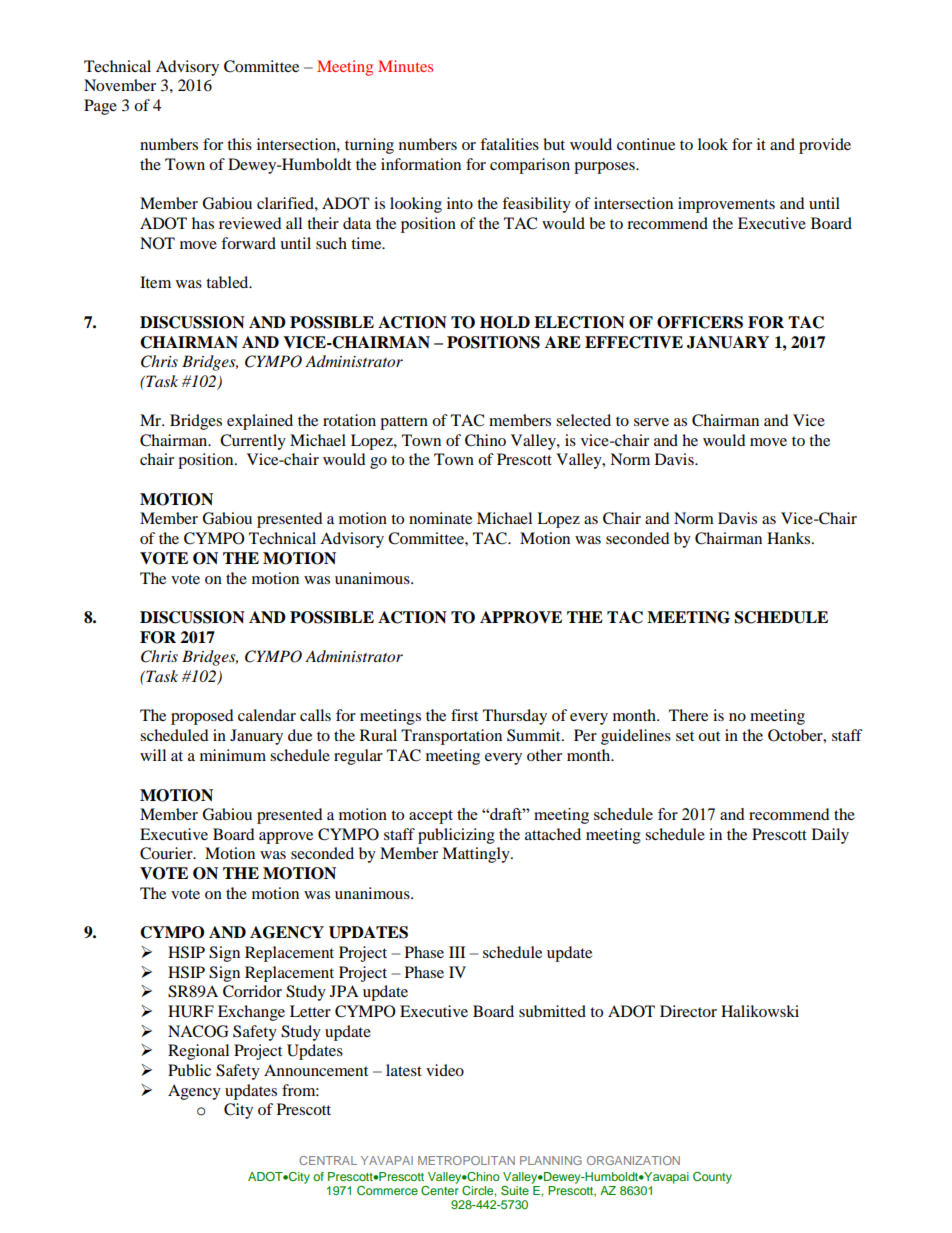  What do you see at coordinates (167, 853) in the screenshot?
I see `Courier` at bounding box center [167, 853].
